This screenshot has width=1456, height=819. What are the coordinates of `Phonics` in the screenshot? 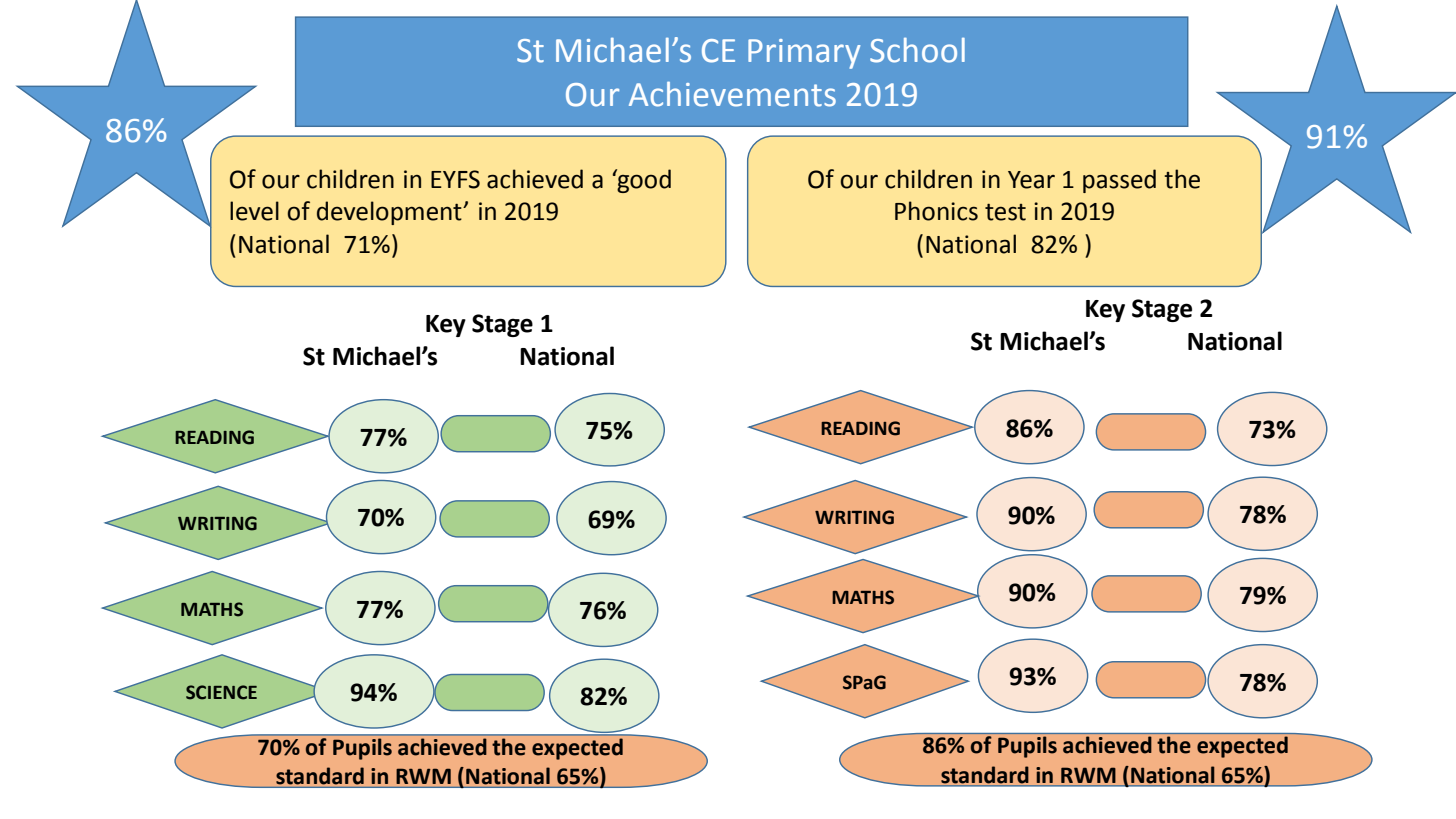 It's located at (936, 211).
